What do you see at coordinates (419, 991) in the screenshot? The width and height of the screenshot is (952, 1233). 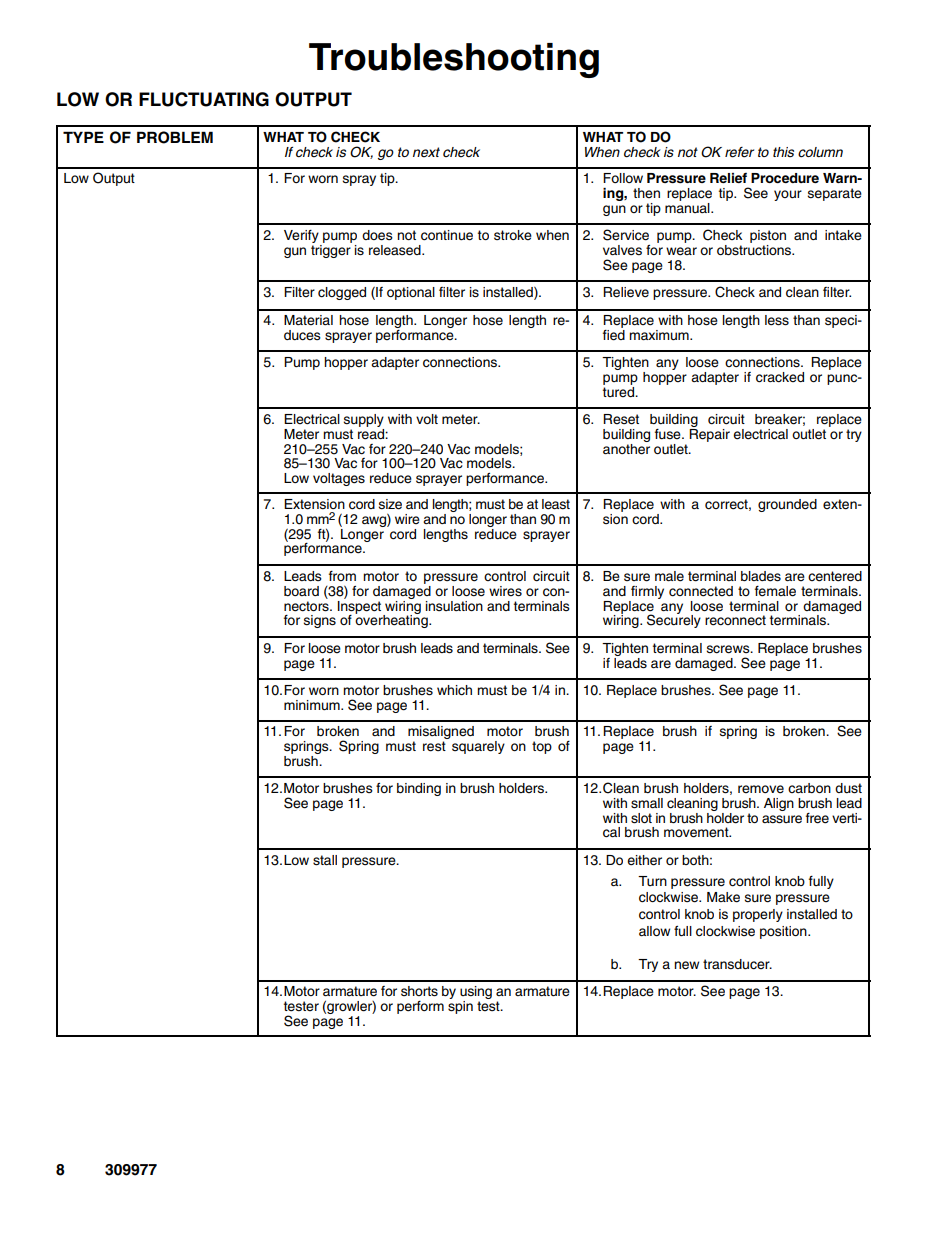 I see `shorts` at bounding box center [419, 991].
